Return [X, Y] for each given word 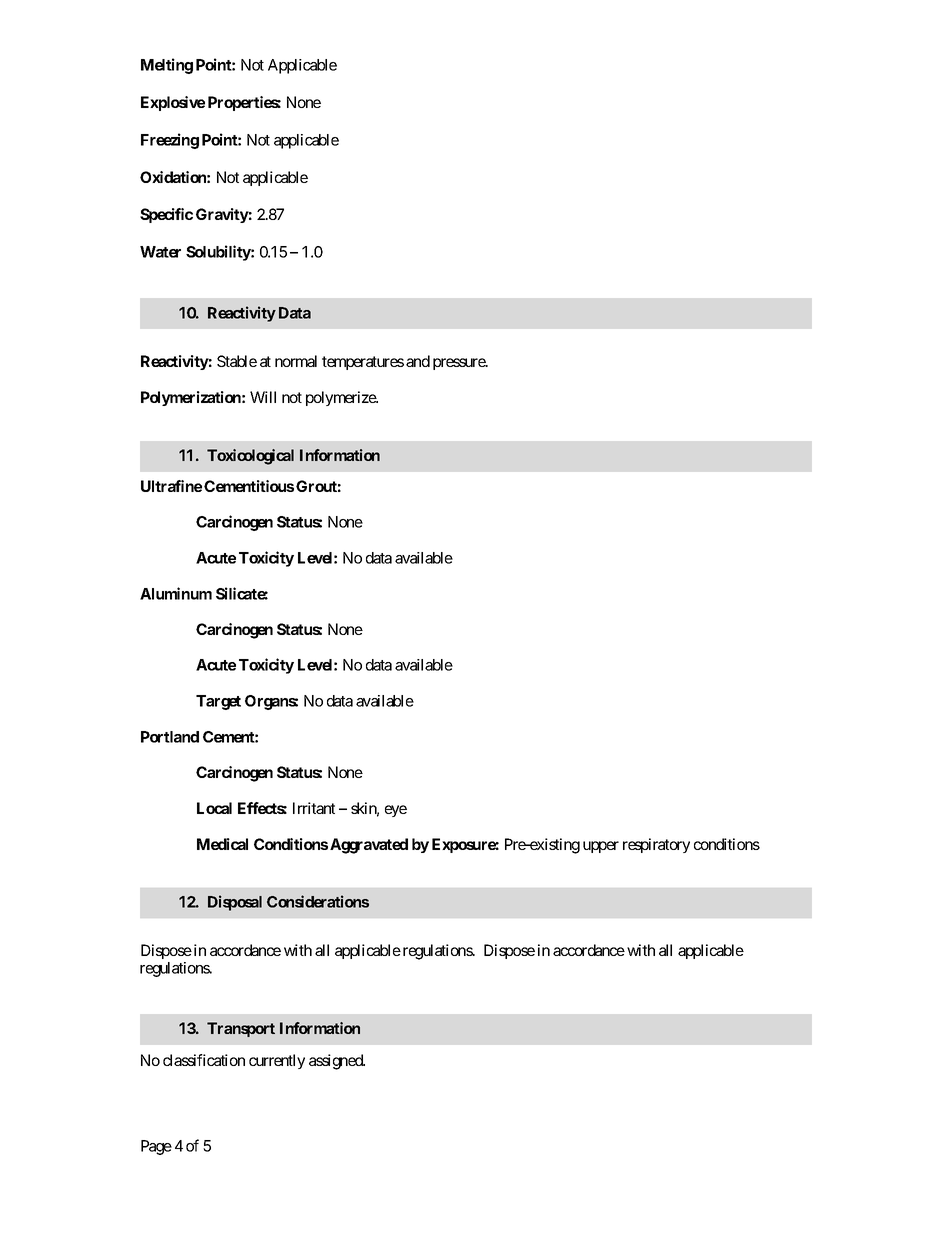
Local [214, 808]
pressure [460, 364]
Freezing [170, 141]
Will [263, 397]
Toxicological [250, 457]
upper [601, 847]
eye [396, 811]
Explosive [173, 103]
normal [296, 361]
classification [204, 1060]
